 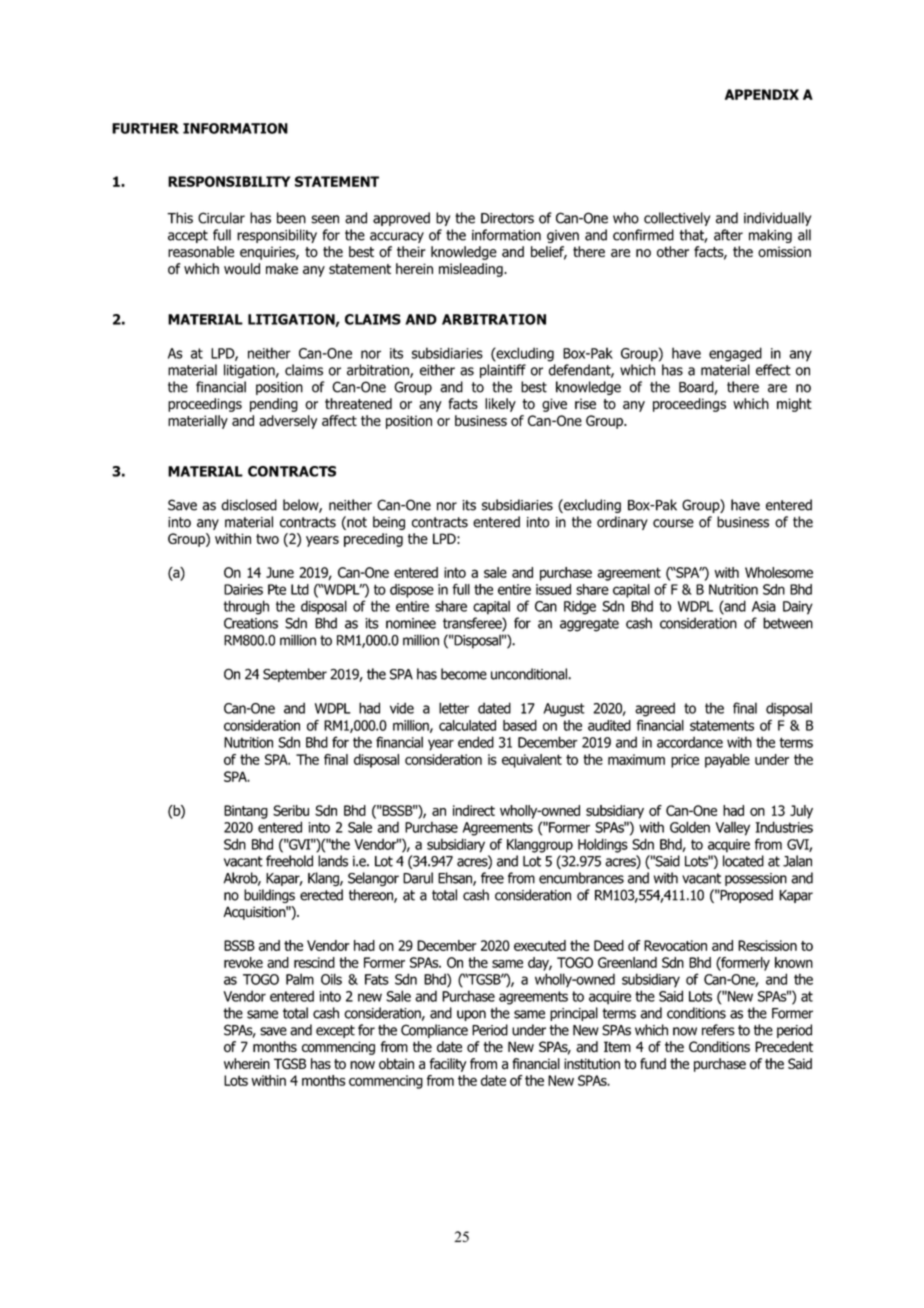 What do you see at coordinates (145, 128) in the screenshot?
I see `FURTHER` at bounding box center [145, 128].
